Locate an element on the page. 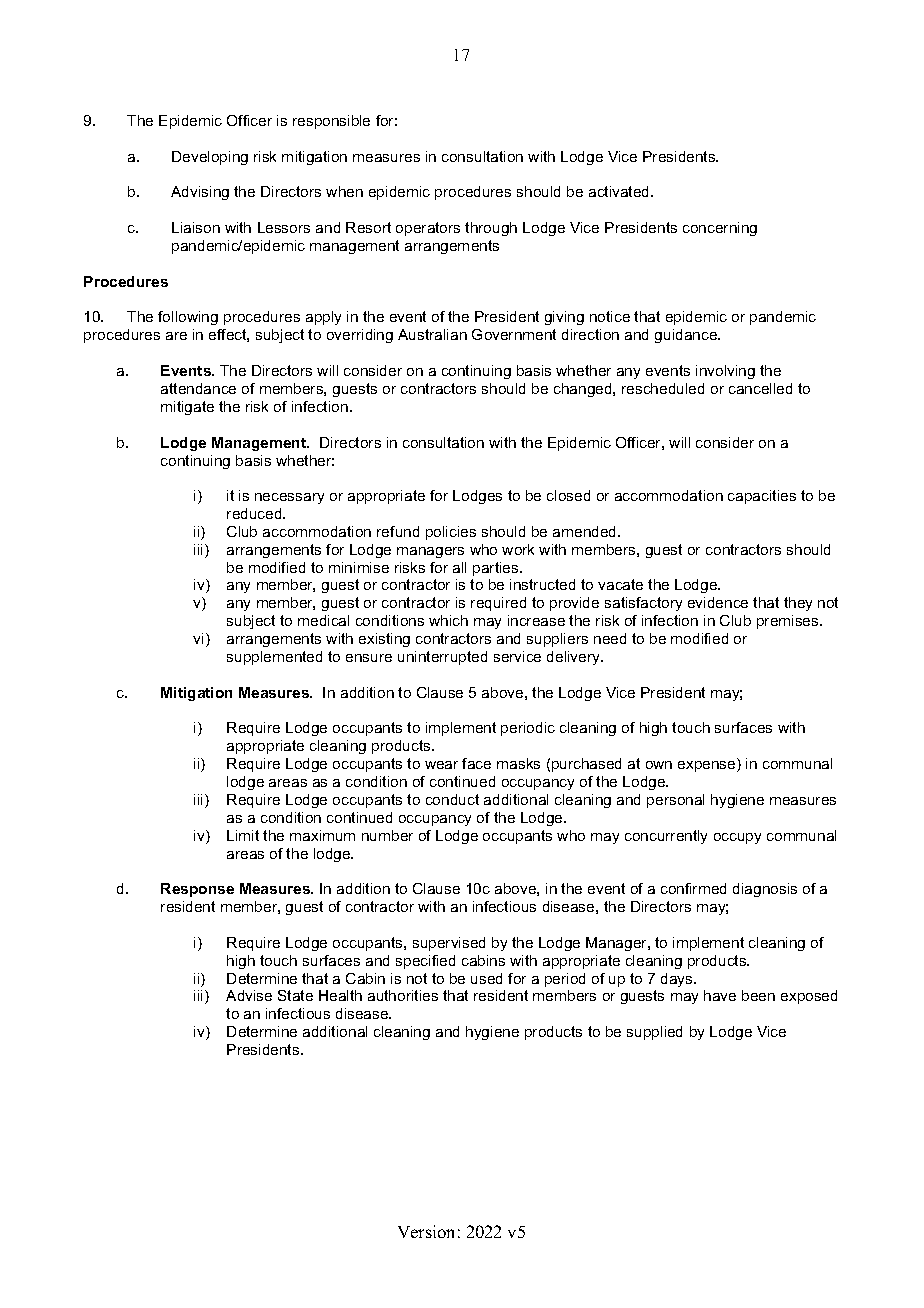  used is located at coordinates (486, 978).
